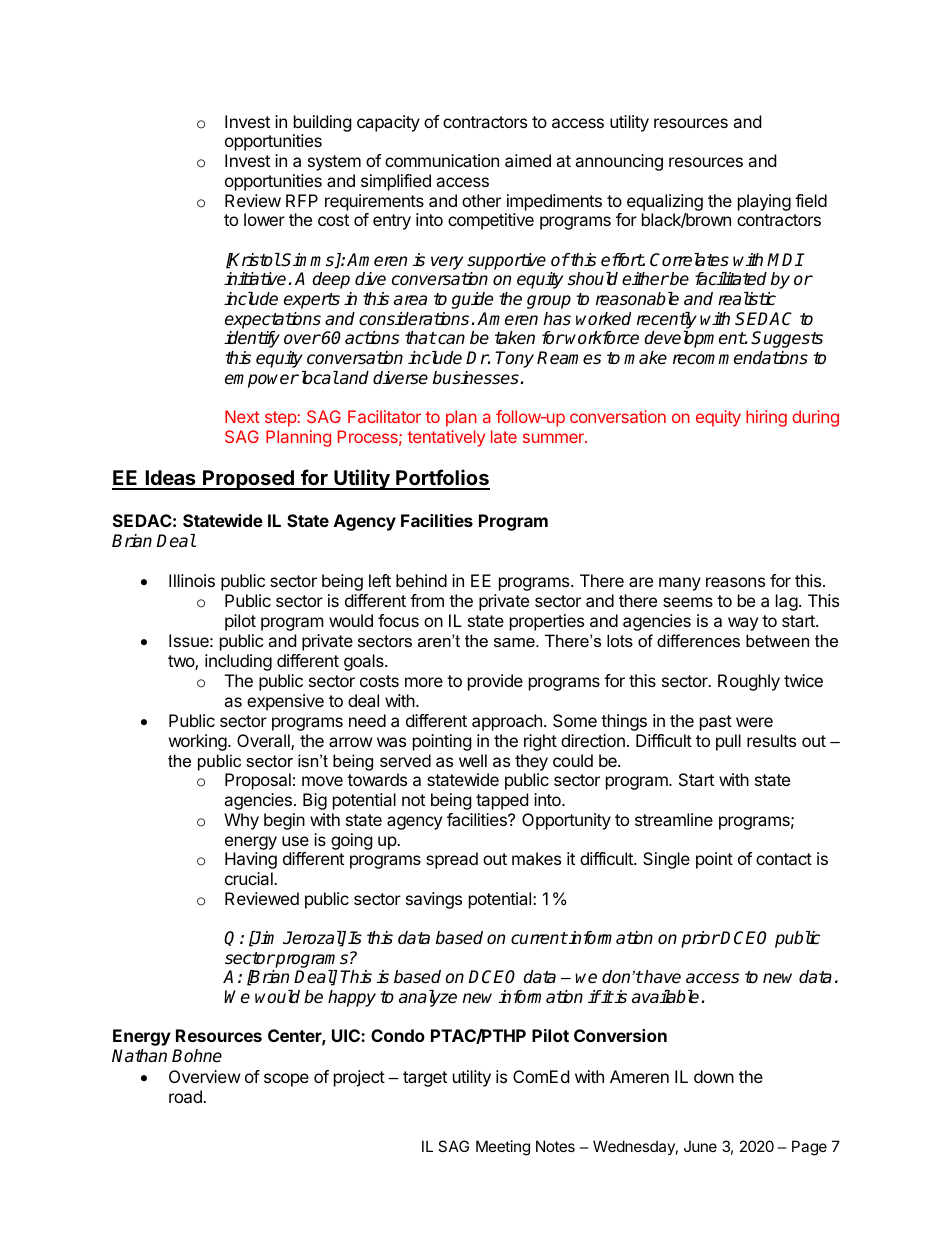 The width and height of the page is (952, 1233). What do you see at coordinates (264, 219) in the page?
I see `lower` at bounding box center [264, 219].
